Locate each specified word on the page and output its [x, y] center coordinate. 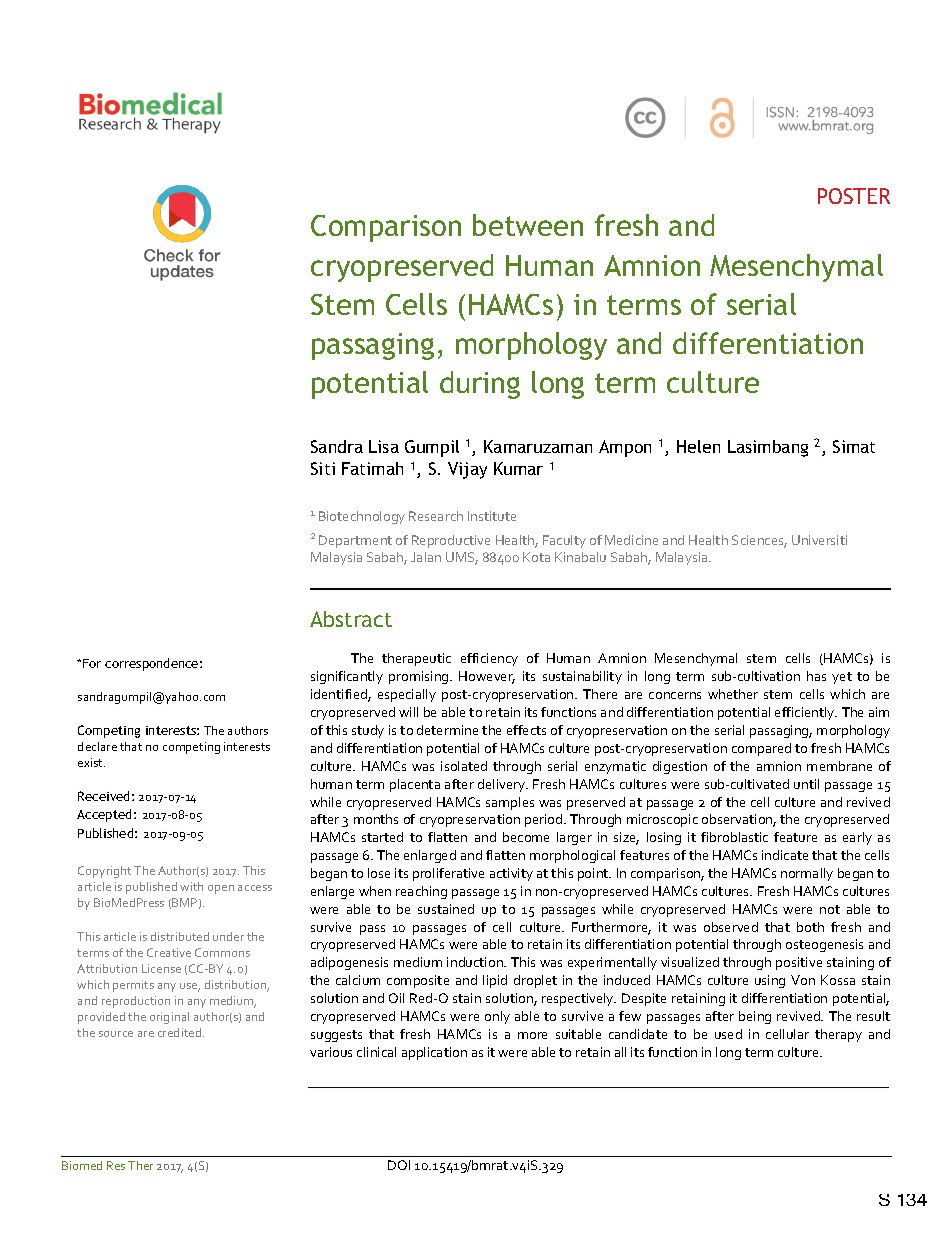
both [810, 927]
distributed [180, 936]
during [480, 385]
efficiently [806, 713]
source [116, 1034]
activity [511, 874]
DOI [399, 1165]
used [728, 1034]
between [528, 225]
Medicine [631, 540]
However [487, 677]
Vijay [467, 470]
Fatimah [372, 468]
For [92, 663]
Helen [698, 446]
